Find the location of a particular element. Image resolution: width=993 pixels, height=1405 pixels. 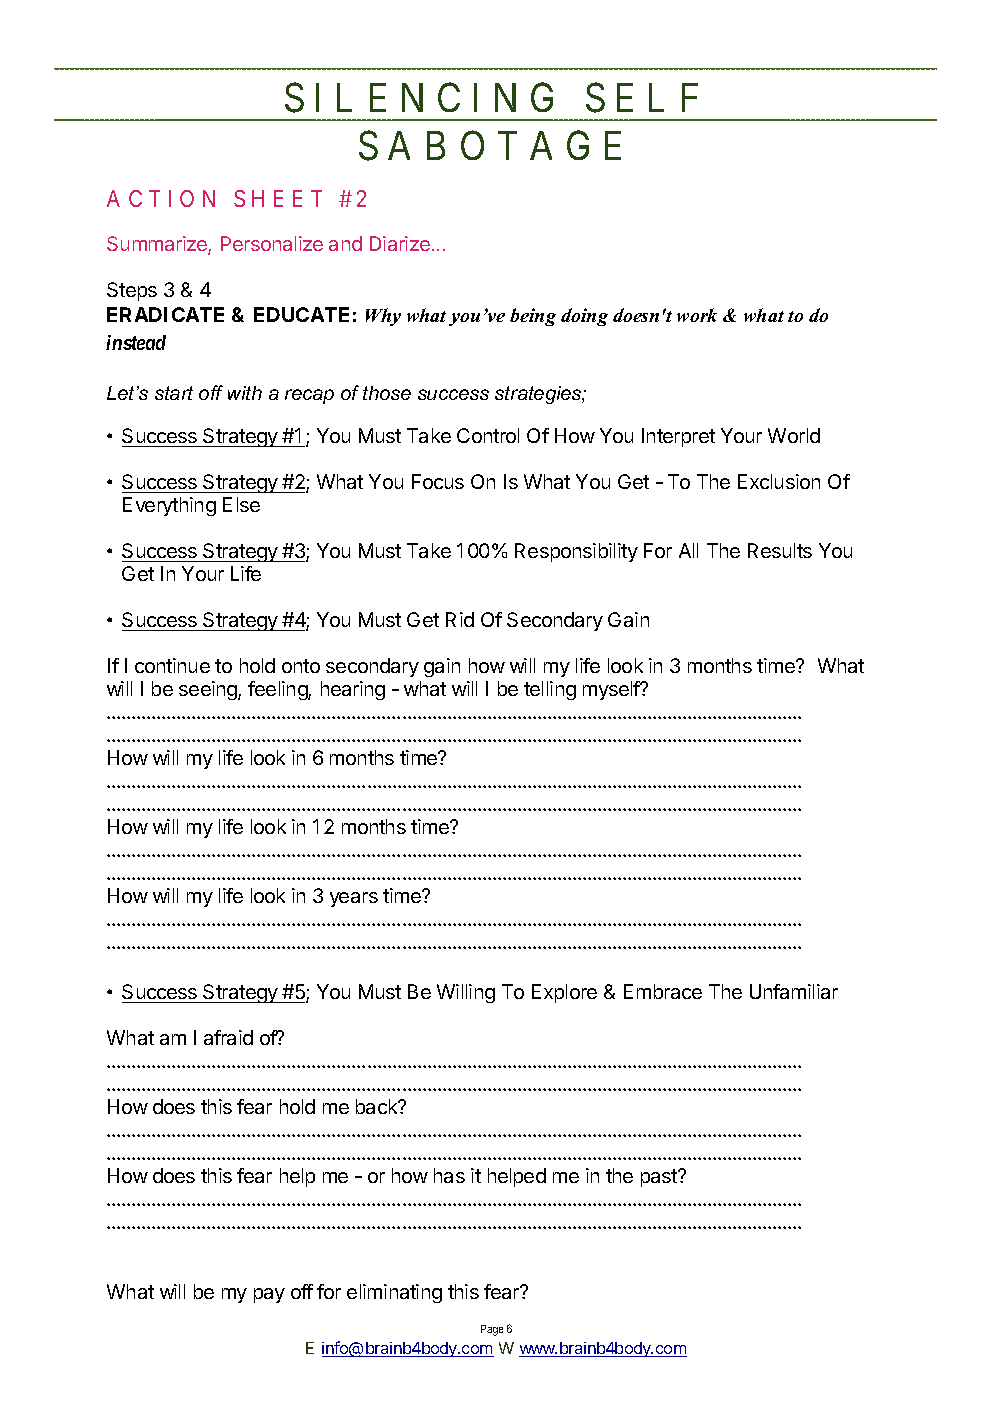

All is located at coordinates (688, 550).
